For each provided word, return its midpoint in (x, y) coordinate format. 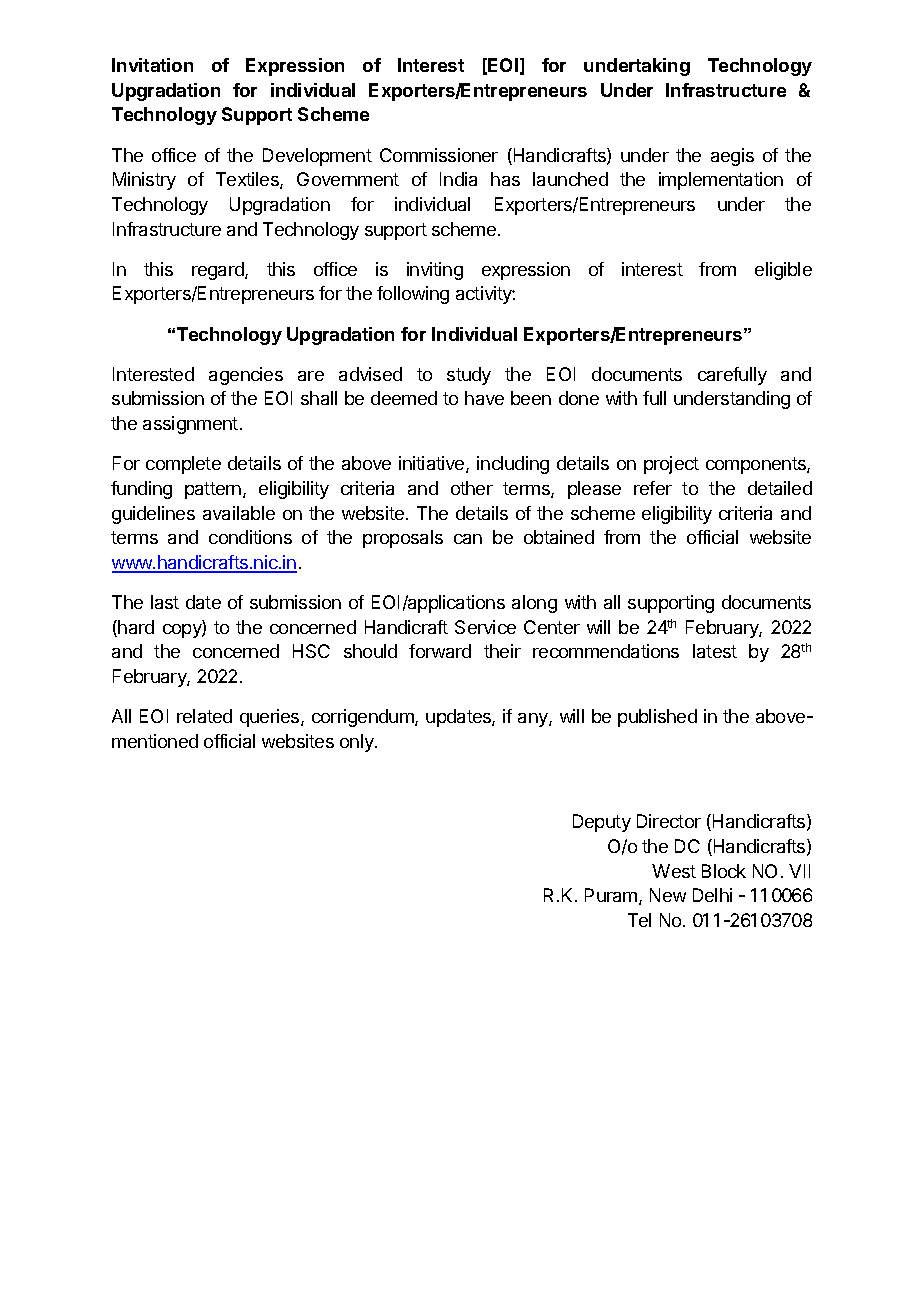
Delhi (712, 895)
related (204, 716)
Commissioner (439, 155)
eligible (783, 271)
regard (219, 271)
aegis (732, 157)
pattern (213, 490)
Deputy (602, 823)
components (757, 465)
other (472, 488)
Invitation (152, 65)
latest (715, 651)
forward (440, 651)
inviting (435, 271)
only (358, 743)
